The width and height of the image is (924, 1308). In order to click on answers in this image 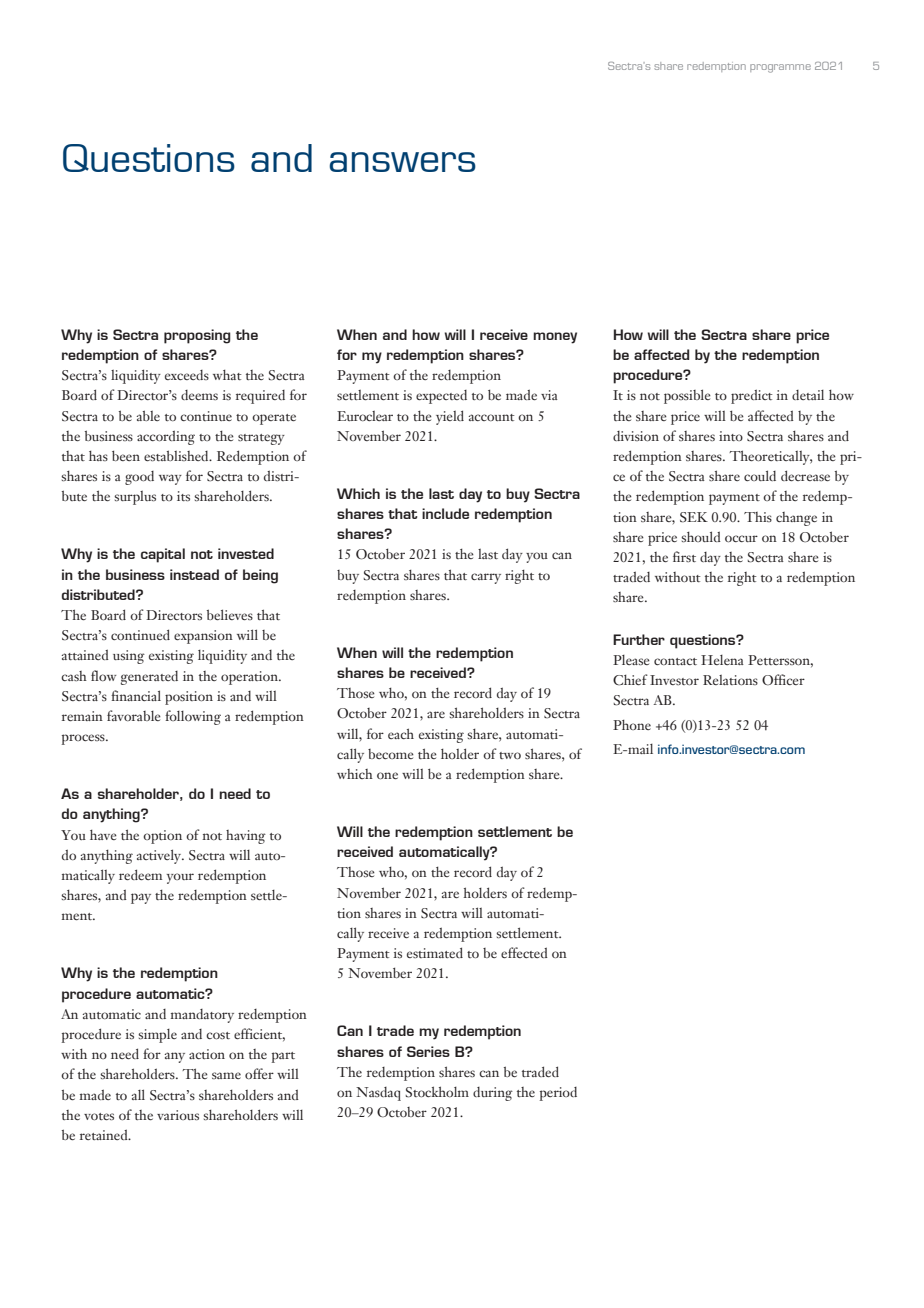, I will do `click(402, 162)`.
